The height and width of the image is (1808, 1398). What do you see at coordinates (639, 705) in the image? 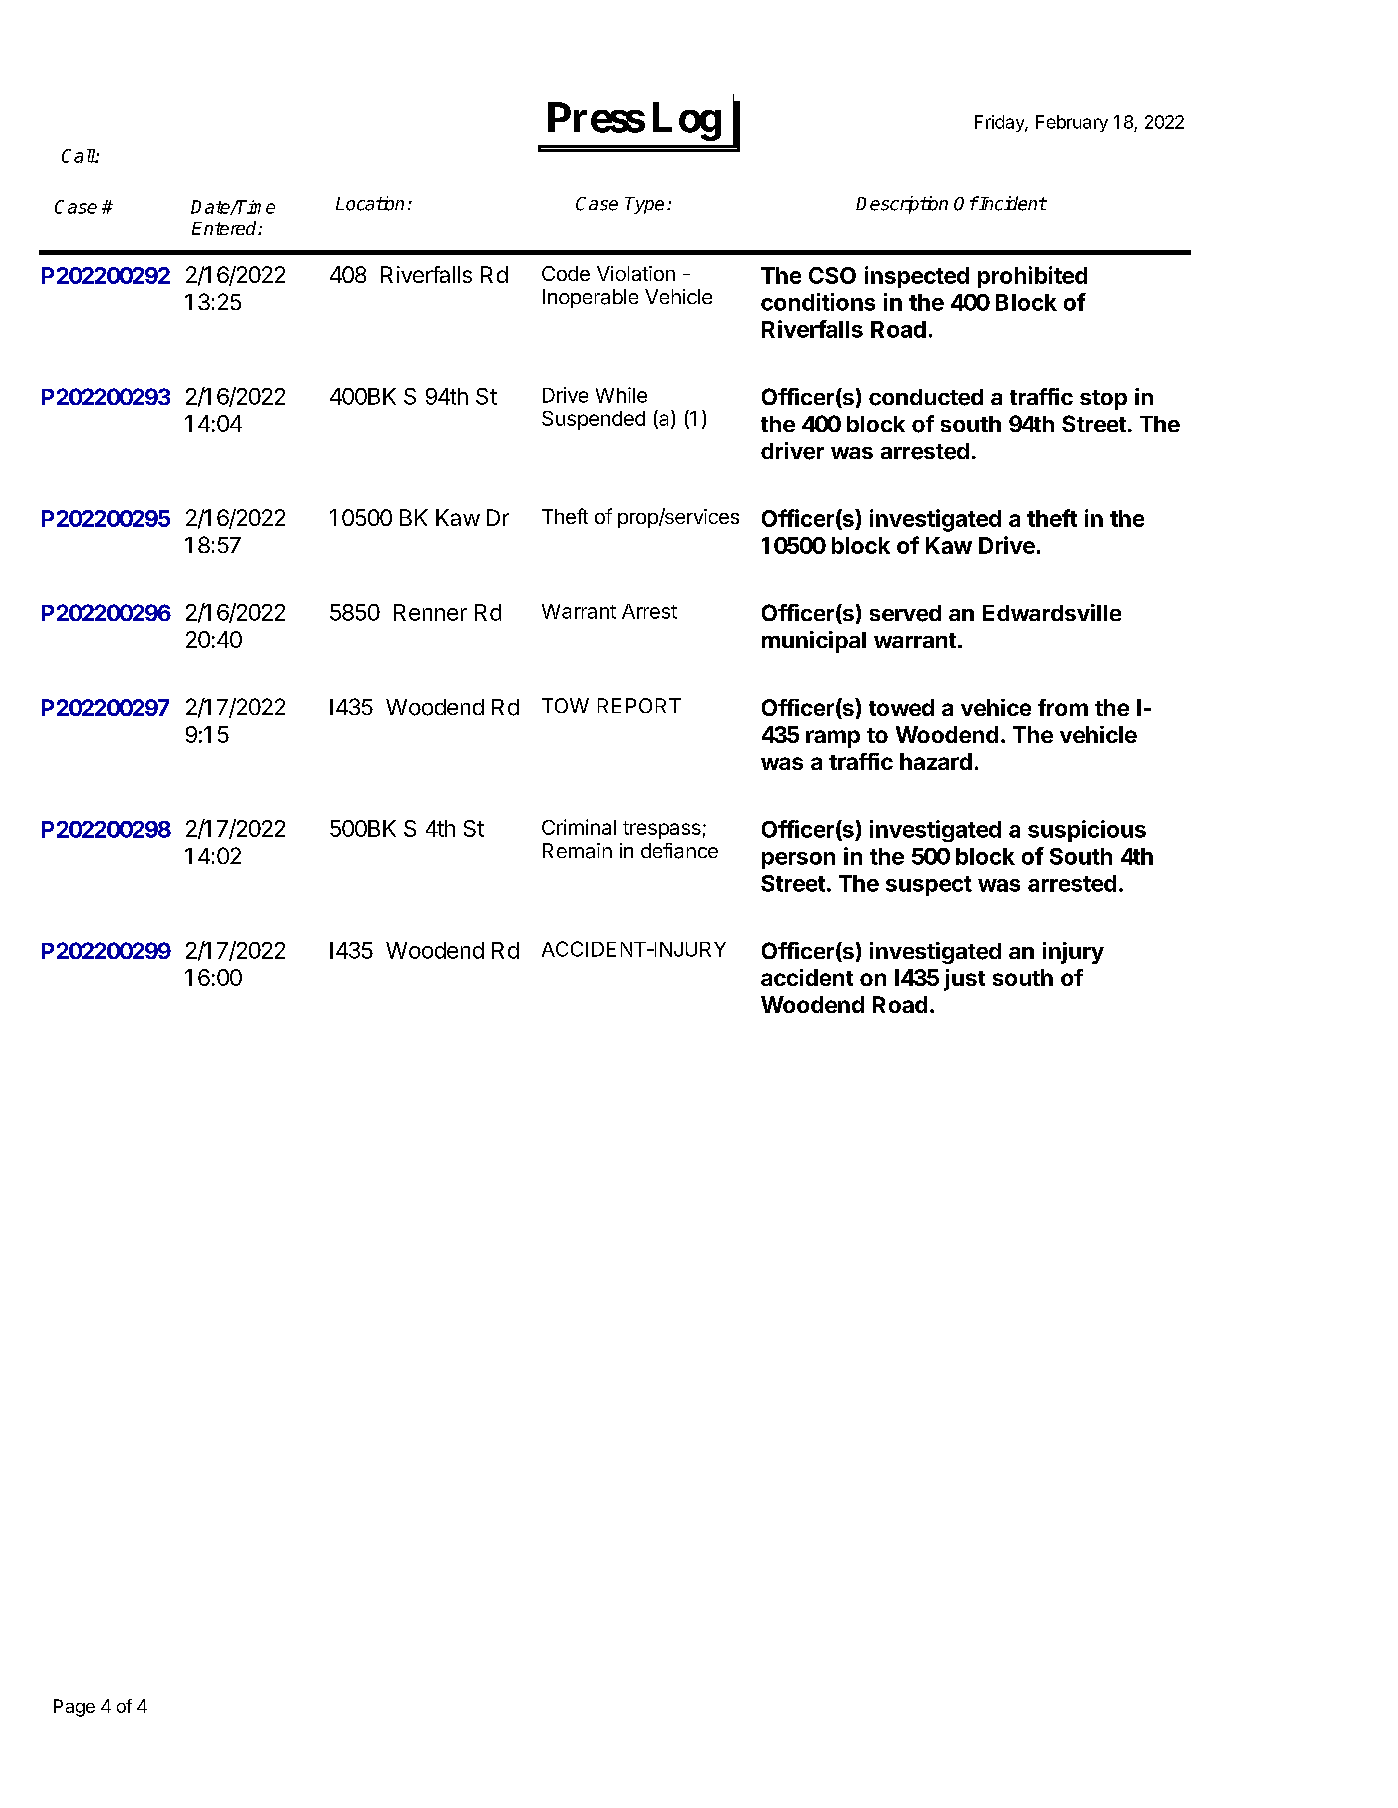
I see `REPORT` at bounding box center [639, 705].
